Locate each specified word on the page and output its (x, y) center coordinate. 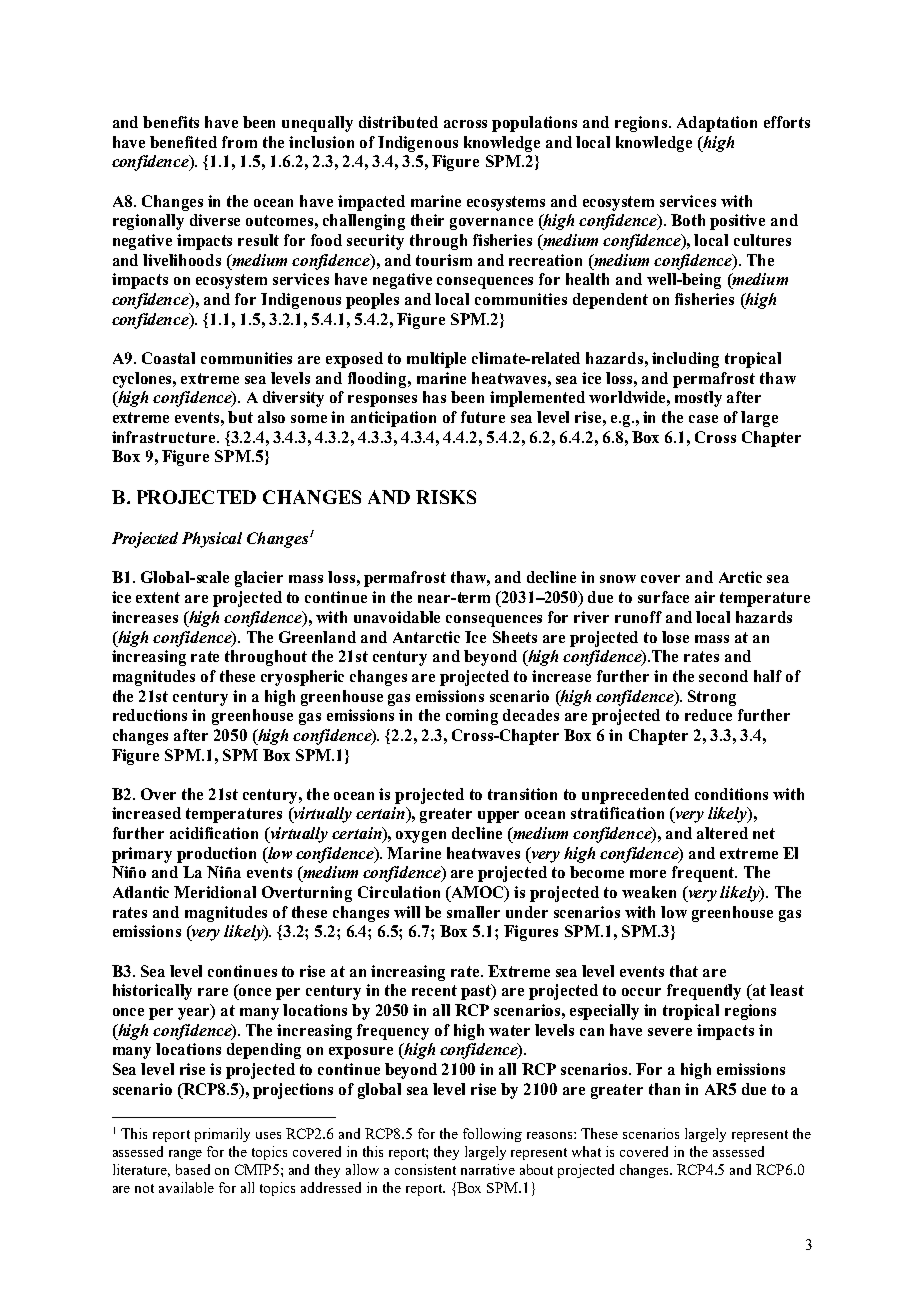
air (705, 597)
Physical (212, 540)
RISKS (446, 497)
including (685, 360)
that (684, 971)
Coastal (168, 358)
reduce (708, 715)
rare (213, 992)
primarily (222, 1135)
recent (434, 990)
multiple (436, 360)
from (239, 142)
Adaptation (717, 124)
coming (472, 717)
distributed (398, 122)
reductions (150, 715)
